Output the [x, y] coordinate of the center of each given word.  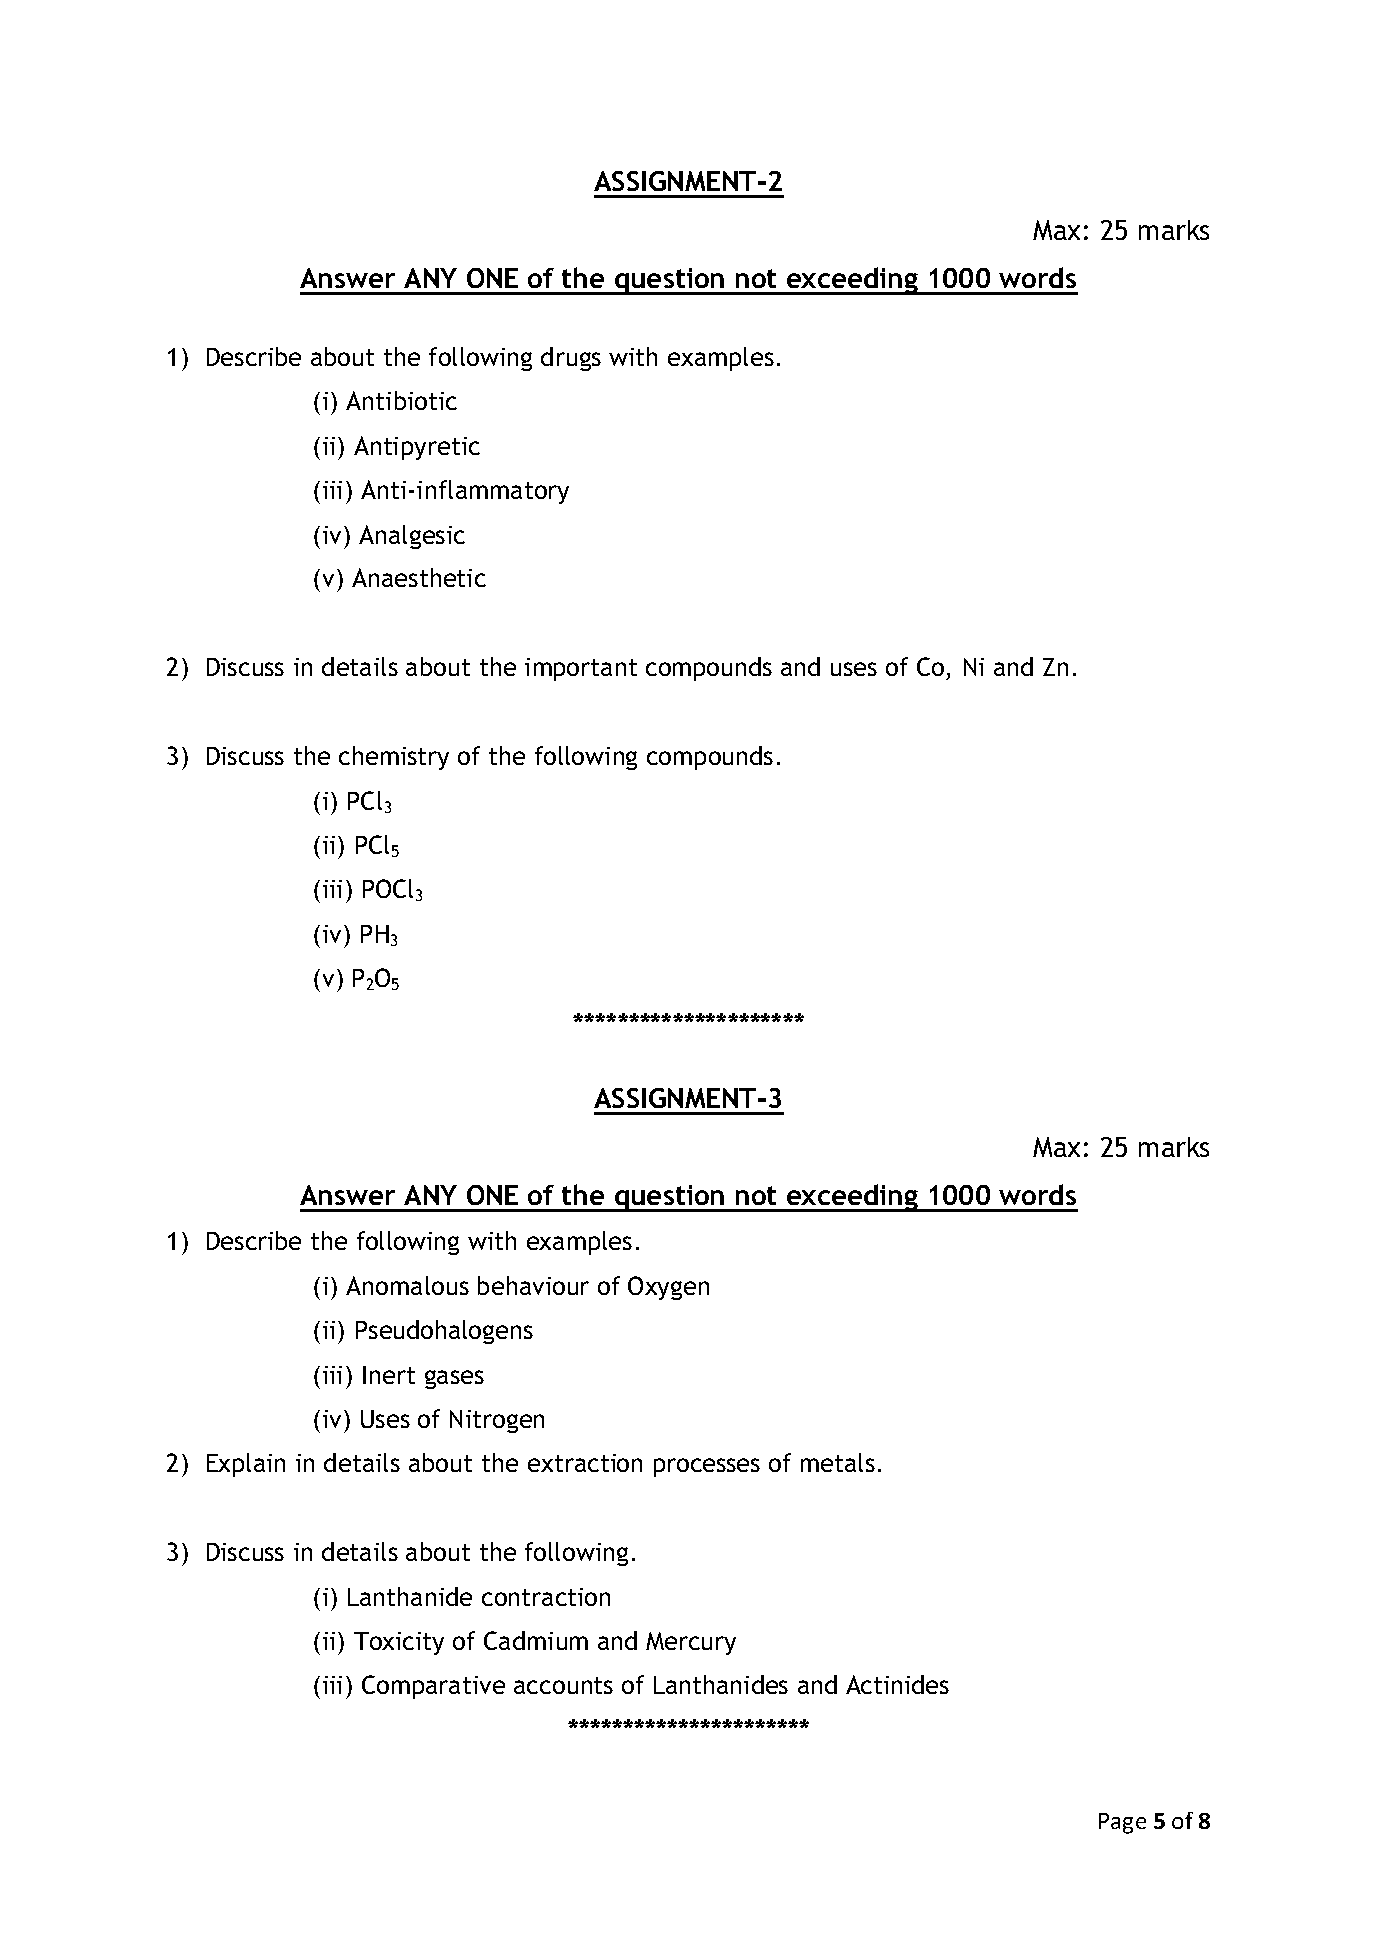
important [581, 669]
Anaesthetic [419, 577]
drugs [571, 359]
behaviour [533, 1285]
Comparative [433, 1687]
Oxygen [668, 1288]
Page [1122, 1823]
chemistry [394, 758]
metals [838, 1462]
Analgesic [412, 537]
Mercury [691, 1643]
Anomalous [407, 1285]
